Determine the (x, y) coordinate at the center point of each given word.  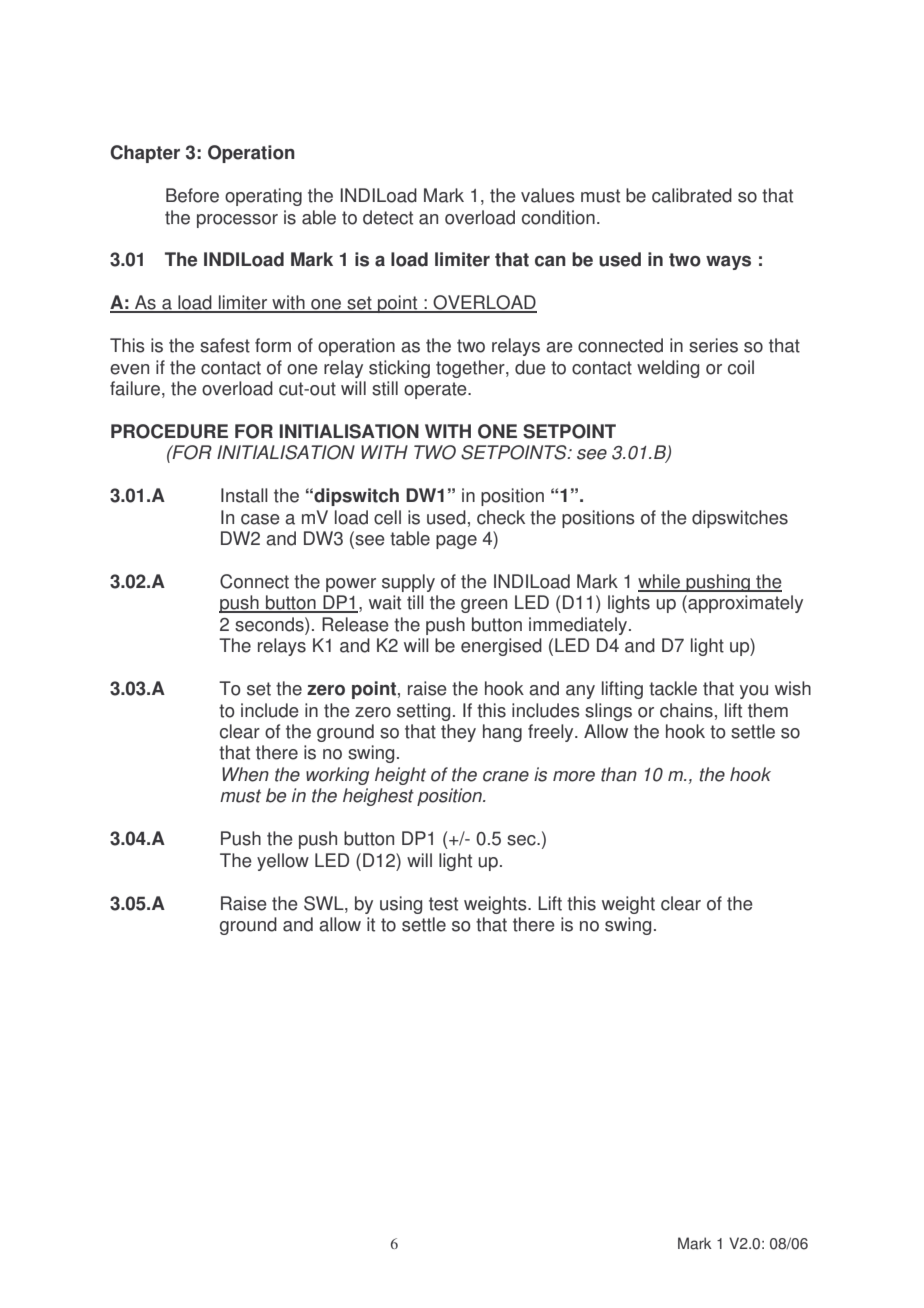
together (471, 369)
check (501, 517)
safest (225, 345)
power (351, 585)
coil (741, 367)
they (458, 733)
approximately (744, 604)
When (245, 774)
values (548, 195)
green (484, 606)
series (713, 345)
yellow (283, 862)
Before (192, 195)
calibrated (692, 195)
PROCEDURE (169, 431)
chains (686, 710)
